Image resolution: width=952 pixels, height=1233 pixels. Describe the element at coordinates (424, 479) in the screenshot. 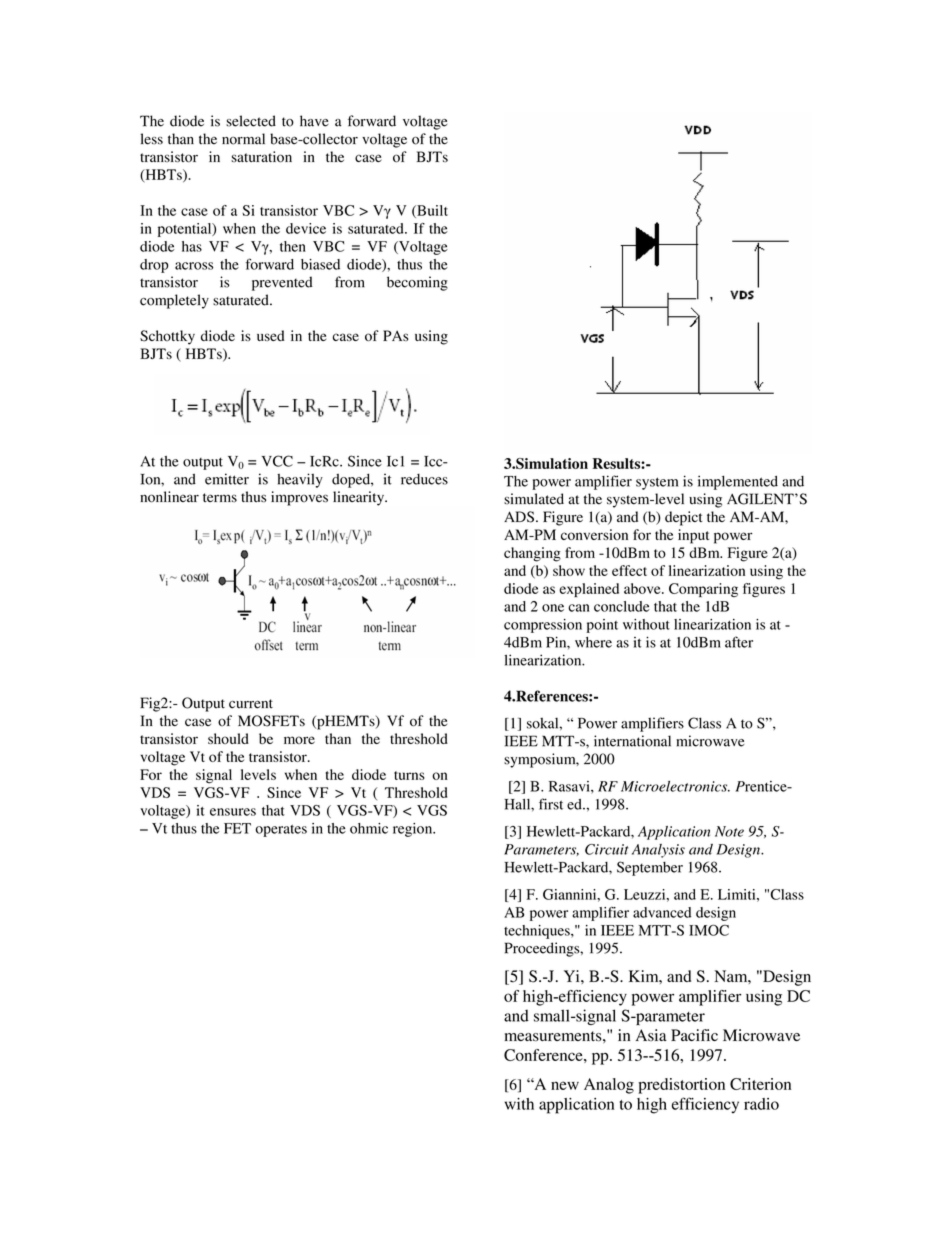

I see `reduces` at that location.
